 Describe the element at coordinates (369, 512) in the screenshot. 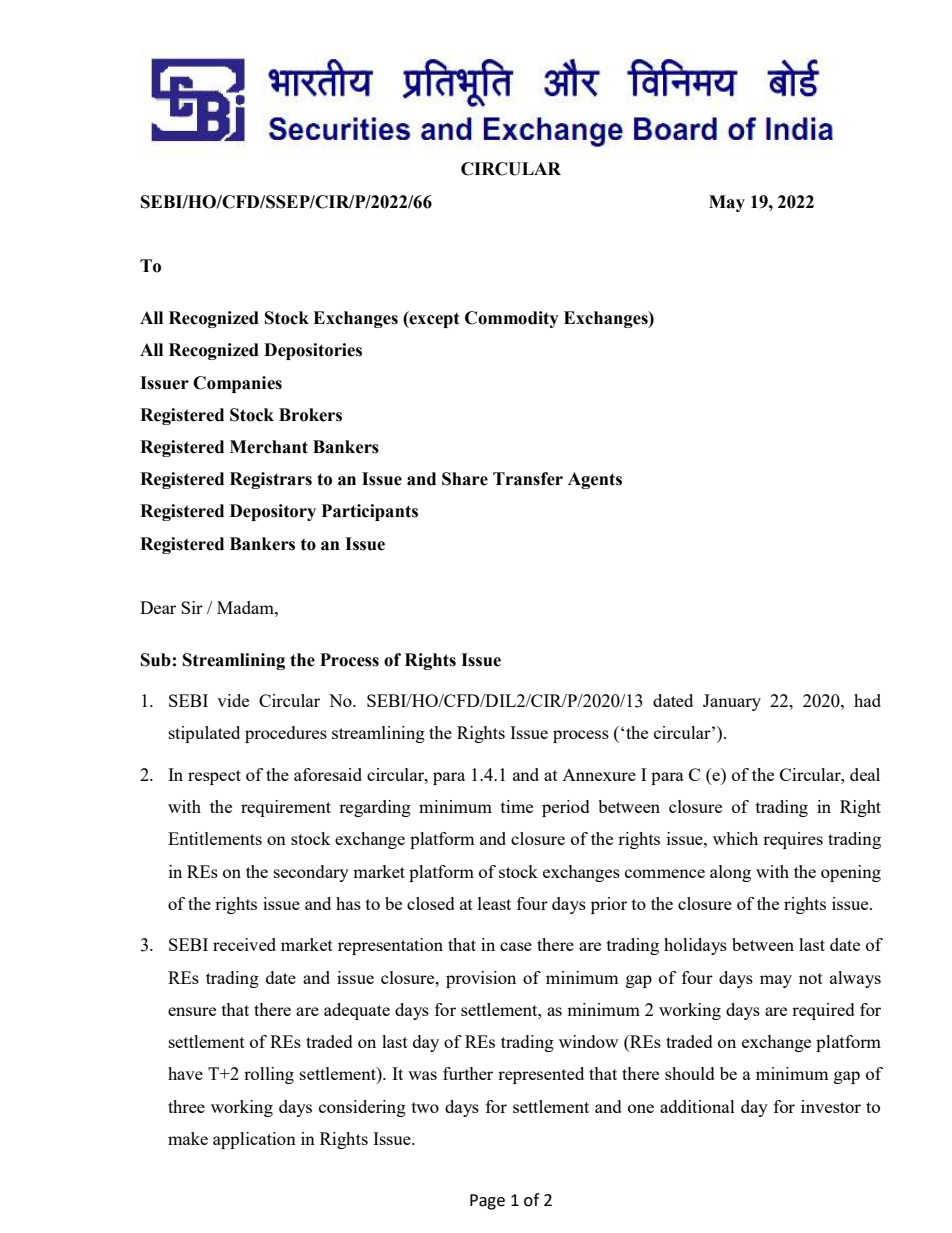

I see `Participants` at that location.
